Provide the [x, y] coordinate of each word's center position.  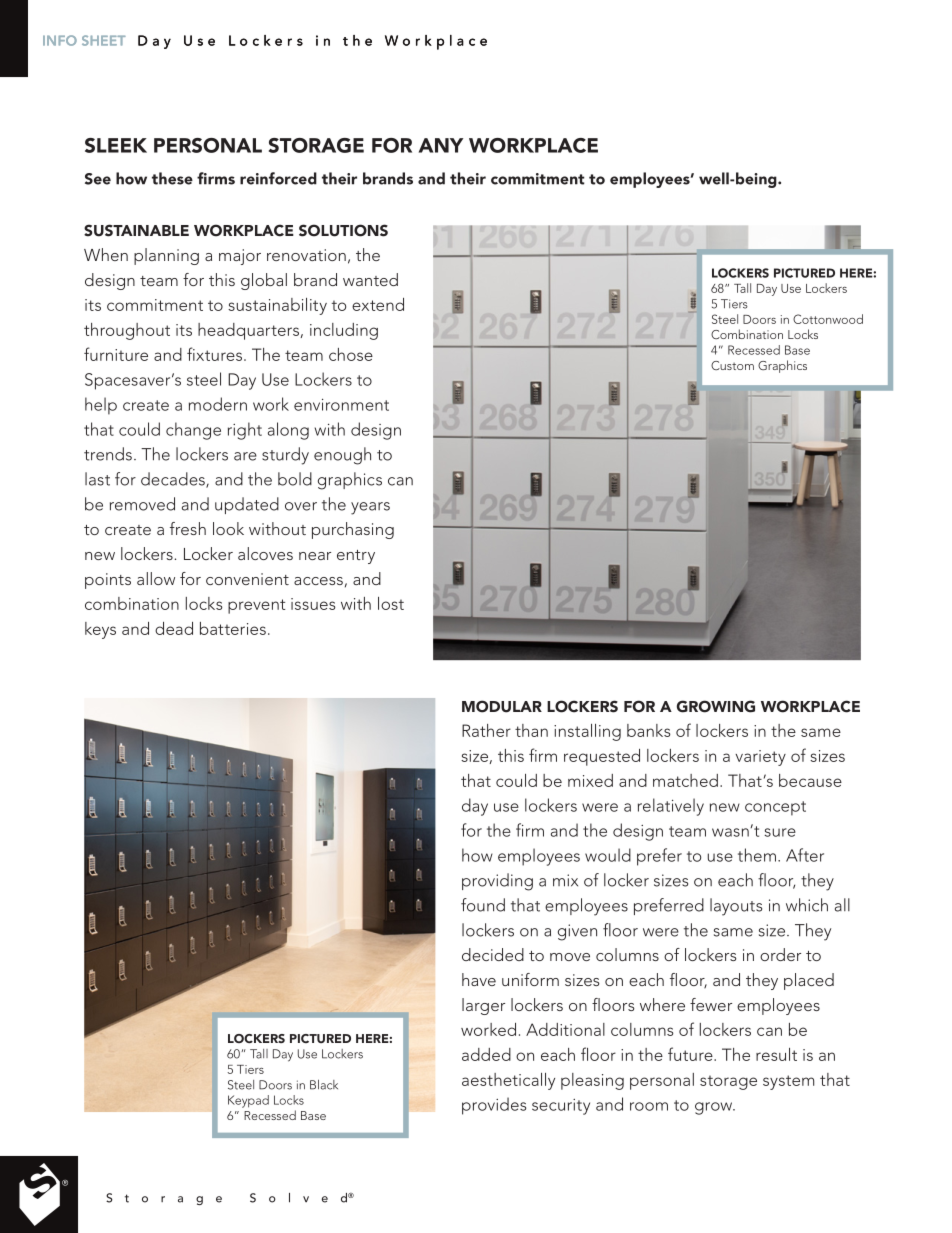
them [757, 855]
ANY [441, 145]
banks [649, 730]
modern [218, 404]
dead [174, 628]
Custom [732, 365]
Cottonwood [828, 319]
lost [391, 603]
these [172, 178]
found [483, 905]
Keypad [248, 1101]
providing [497, 882]
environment [341, 405]
